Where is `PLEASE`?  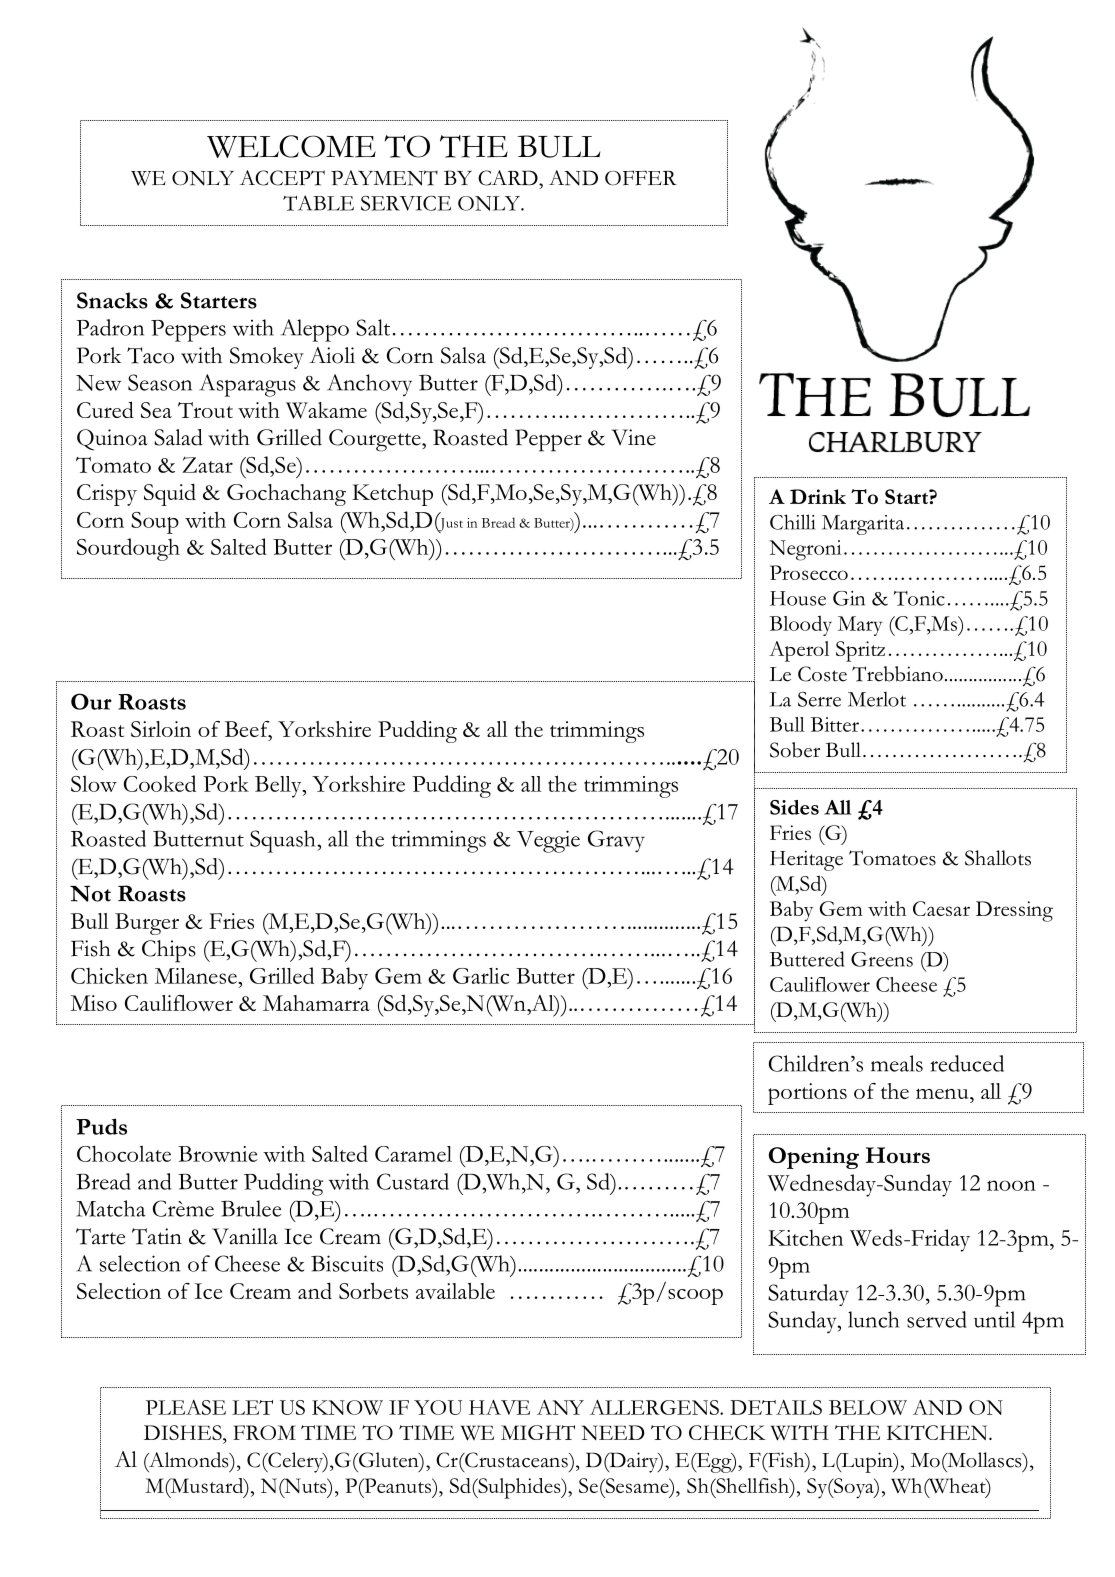
PLEASE is located at coordinates (186, 1407).
